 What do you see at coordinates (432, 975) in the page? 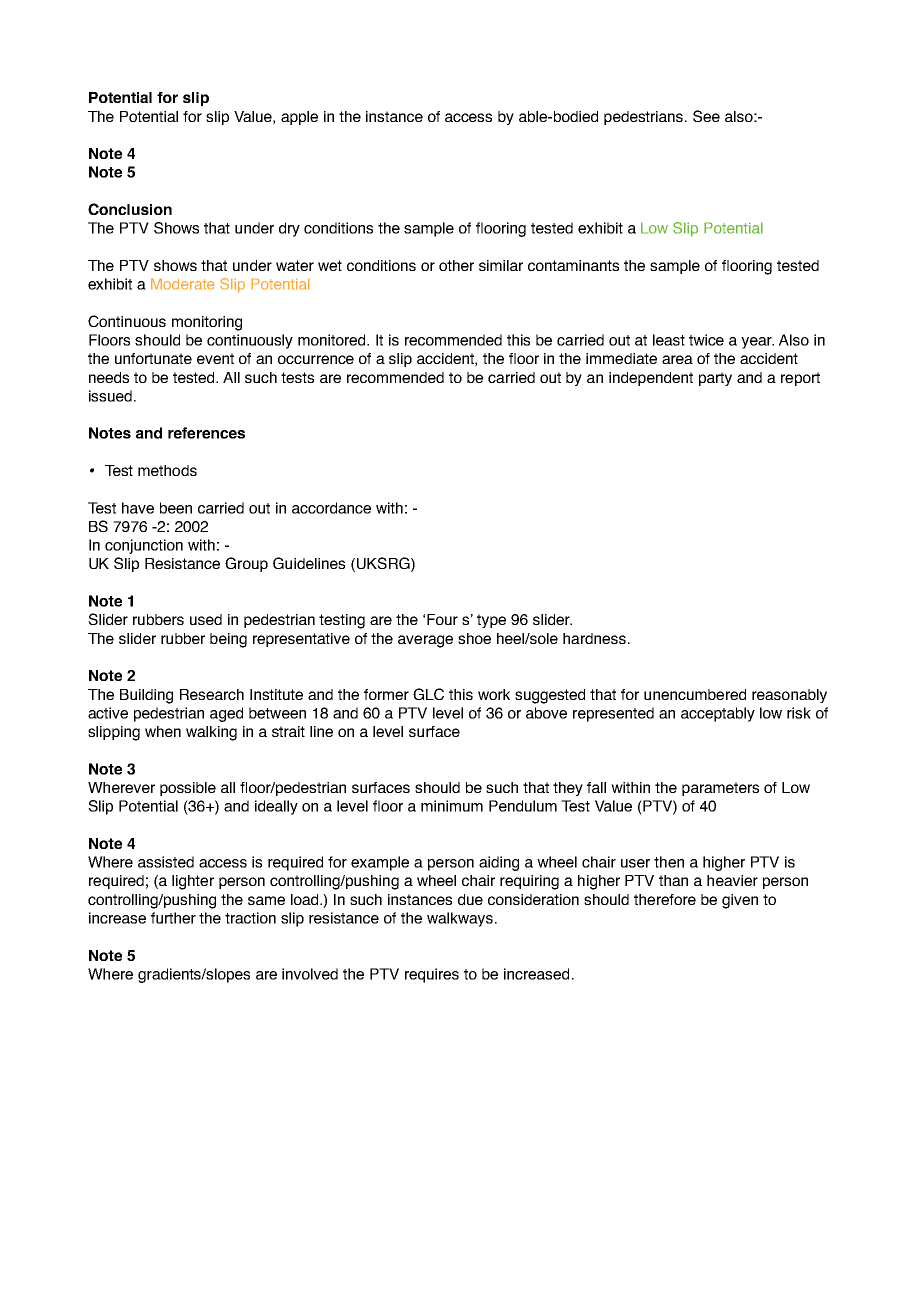
I see `requires` at bounding box center [432, 975].
